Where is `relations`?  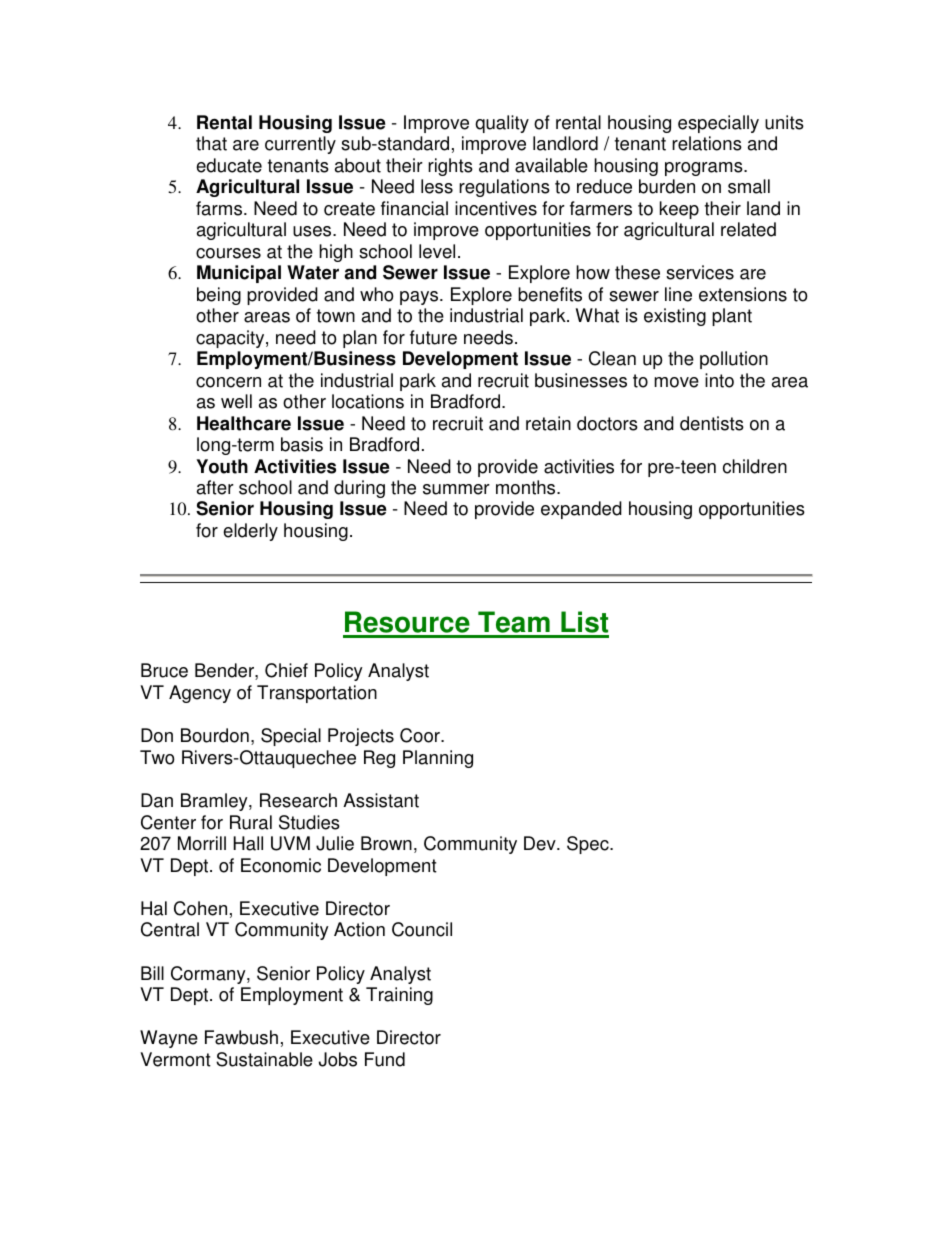 relations is located at coordinates (707, 143).
